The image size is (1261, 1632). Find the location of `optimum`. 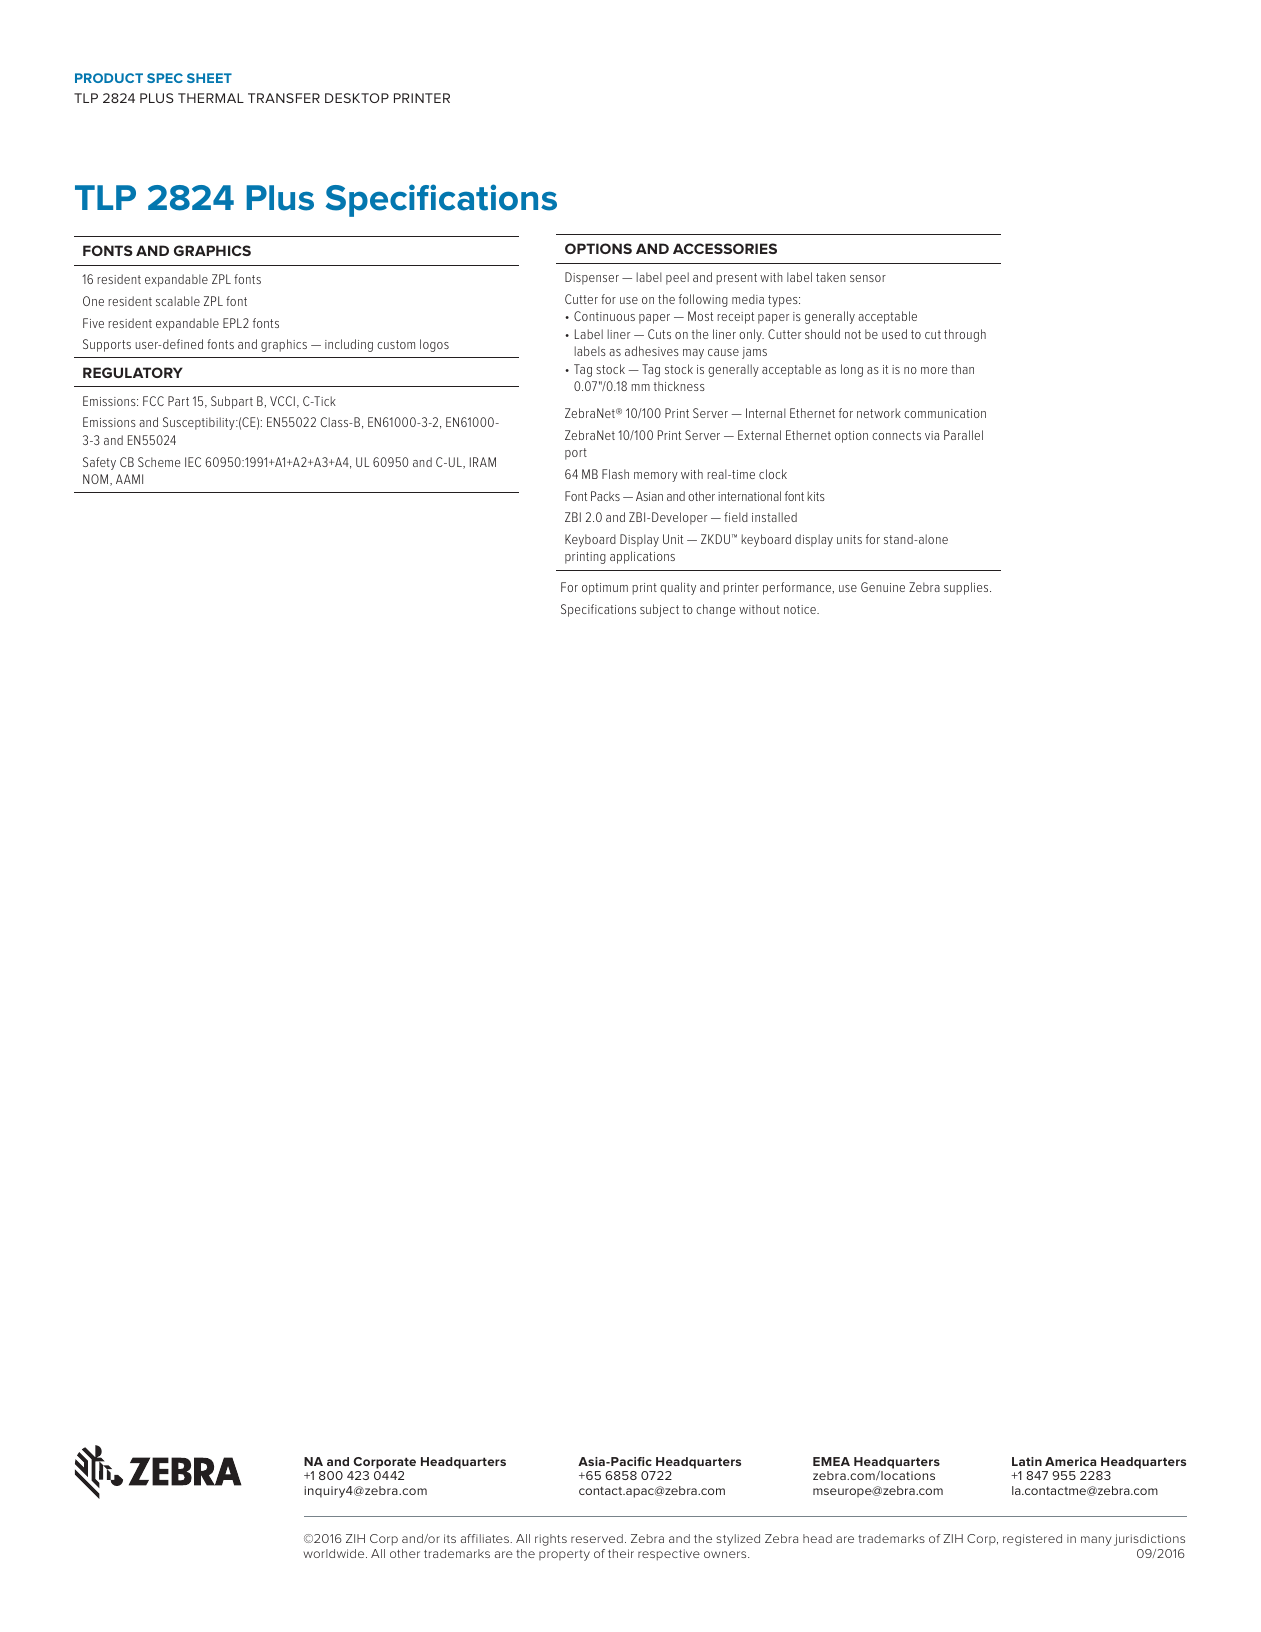

optimum is located at coordinates (605, 589).
